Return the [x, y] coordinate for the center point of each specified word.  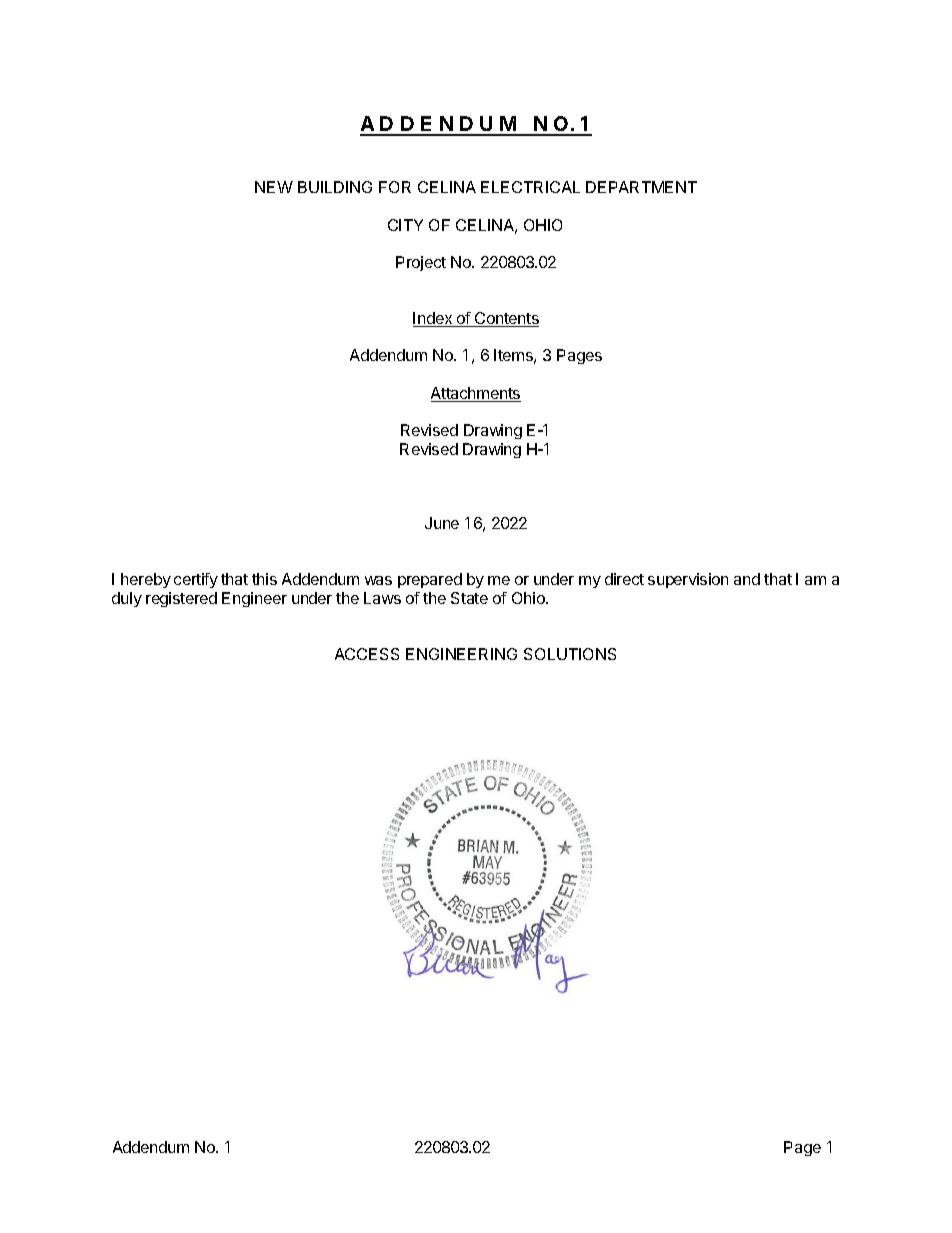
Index [434, 319]
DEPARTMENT [641, 187]
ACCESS [367, 654]
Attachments [476, 394]
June [442, 523]
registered [181, 599]
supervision [688, 580]
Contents [506, 319]
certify [196, 580]
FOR [395, 187]
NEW [274, 187]
